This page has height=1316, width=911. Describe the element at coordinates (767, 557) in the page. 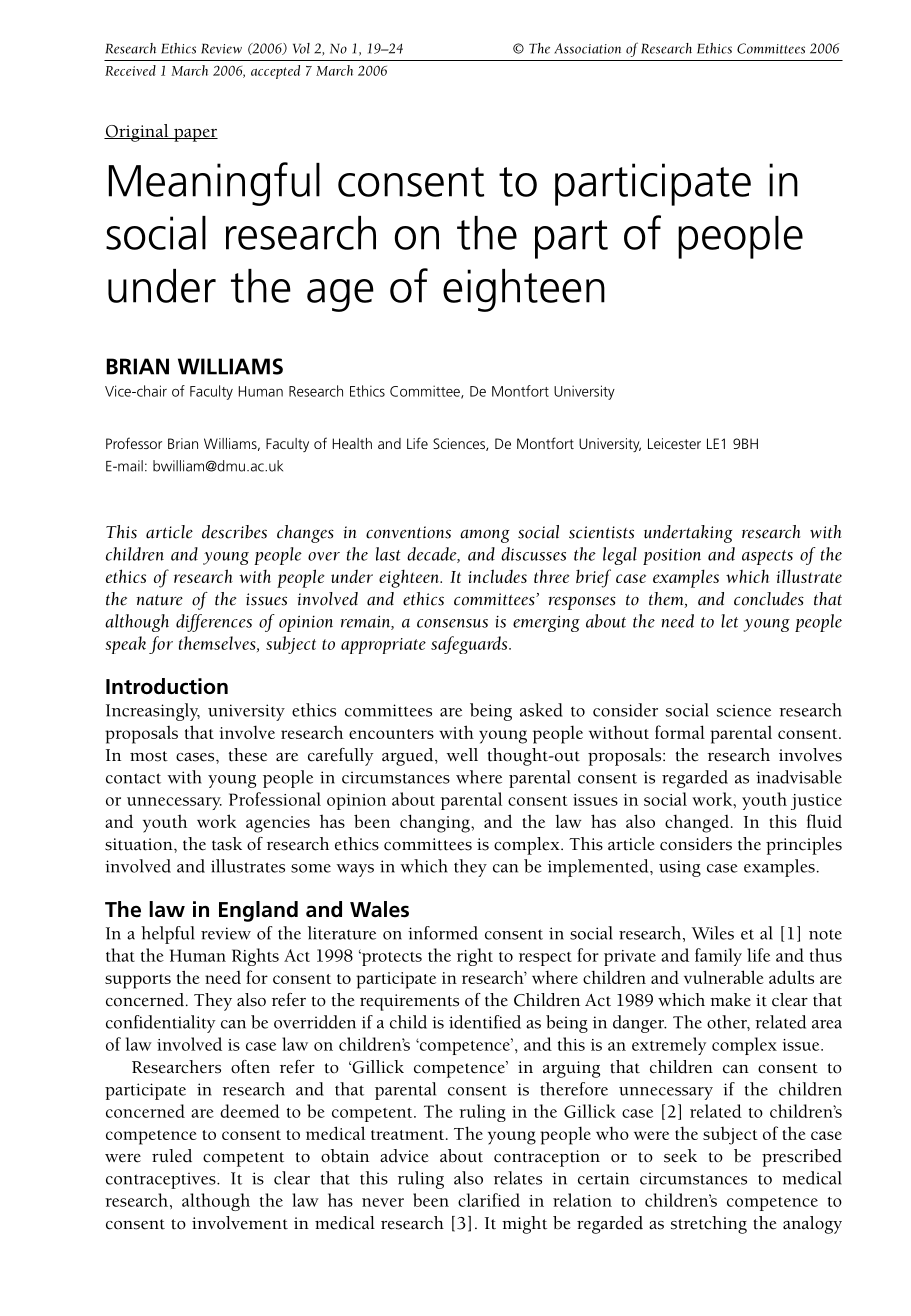

I see `aspects` at that location.
